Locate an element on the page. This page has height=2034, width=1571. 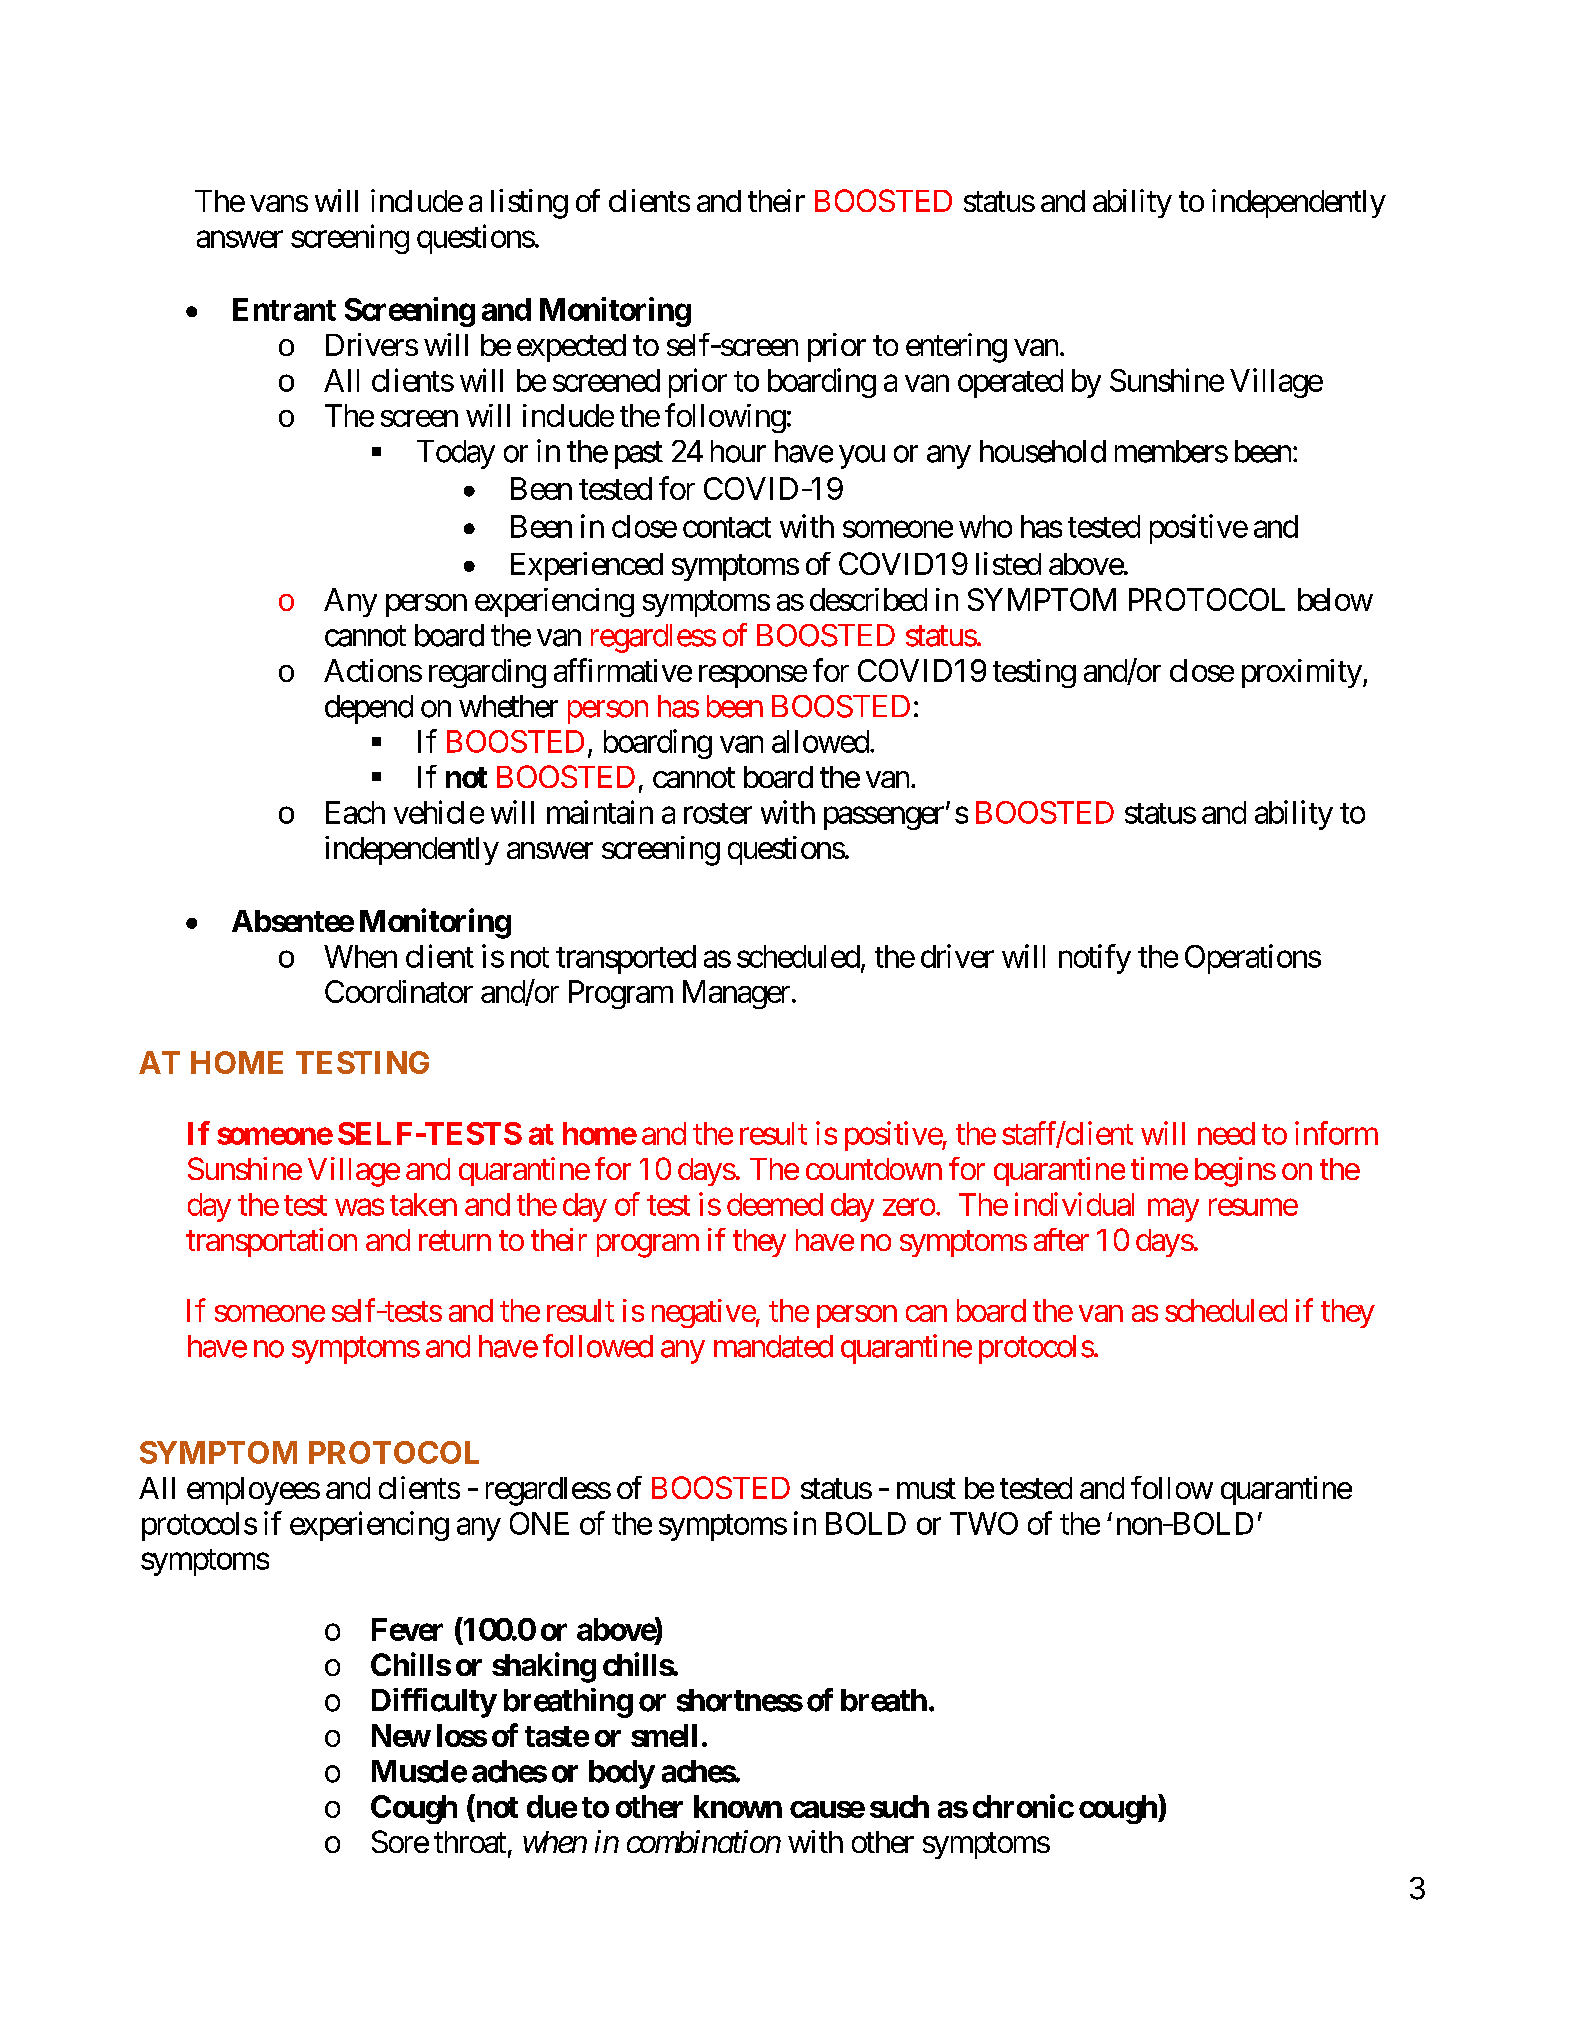
throat is located at coordinates (470, 1842).
